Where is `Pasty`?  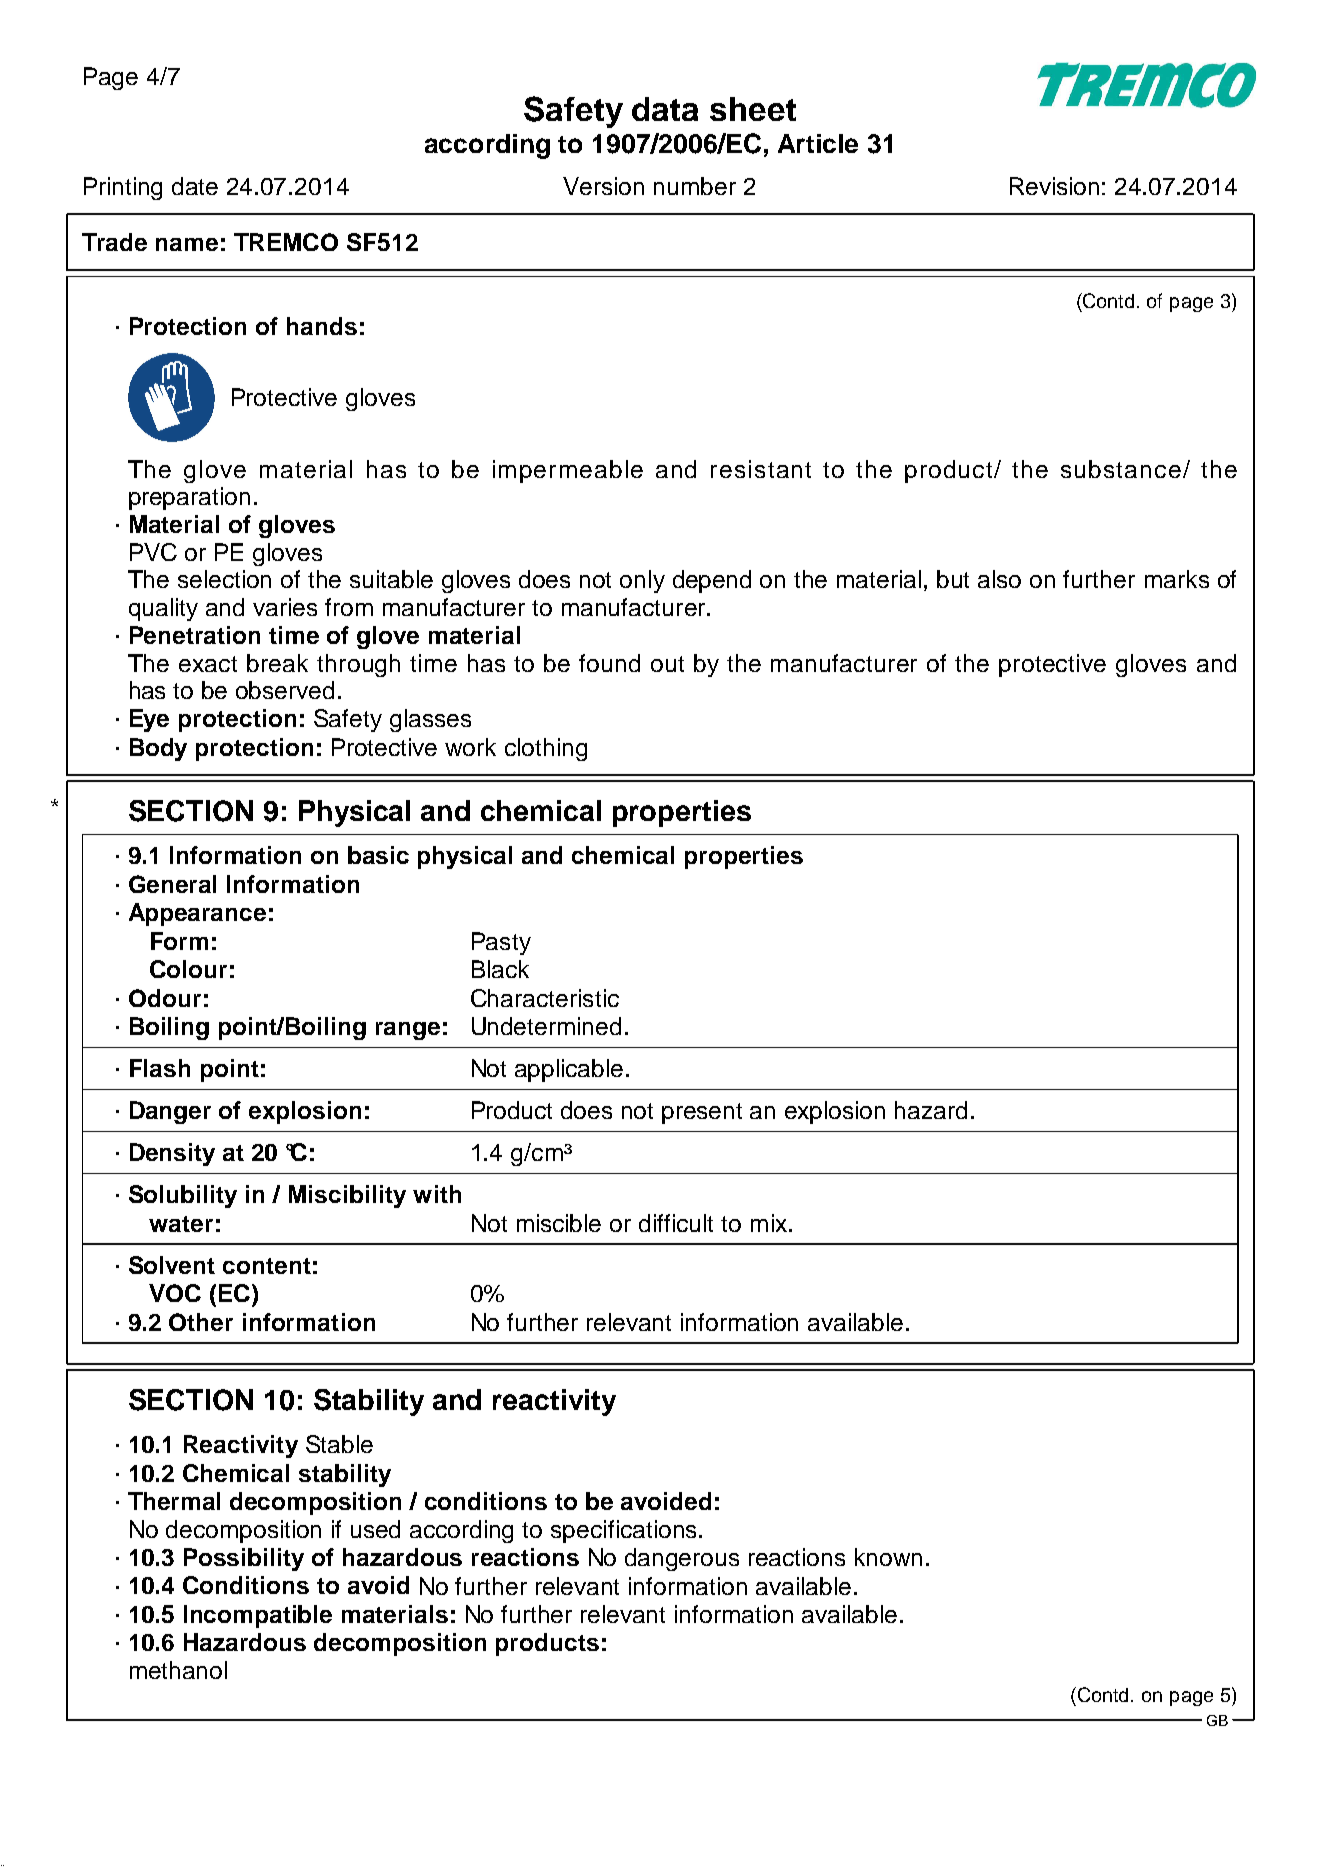
Pasty is located at coordinates (501, 943).
